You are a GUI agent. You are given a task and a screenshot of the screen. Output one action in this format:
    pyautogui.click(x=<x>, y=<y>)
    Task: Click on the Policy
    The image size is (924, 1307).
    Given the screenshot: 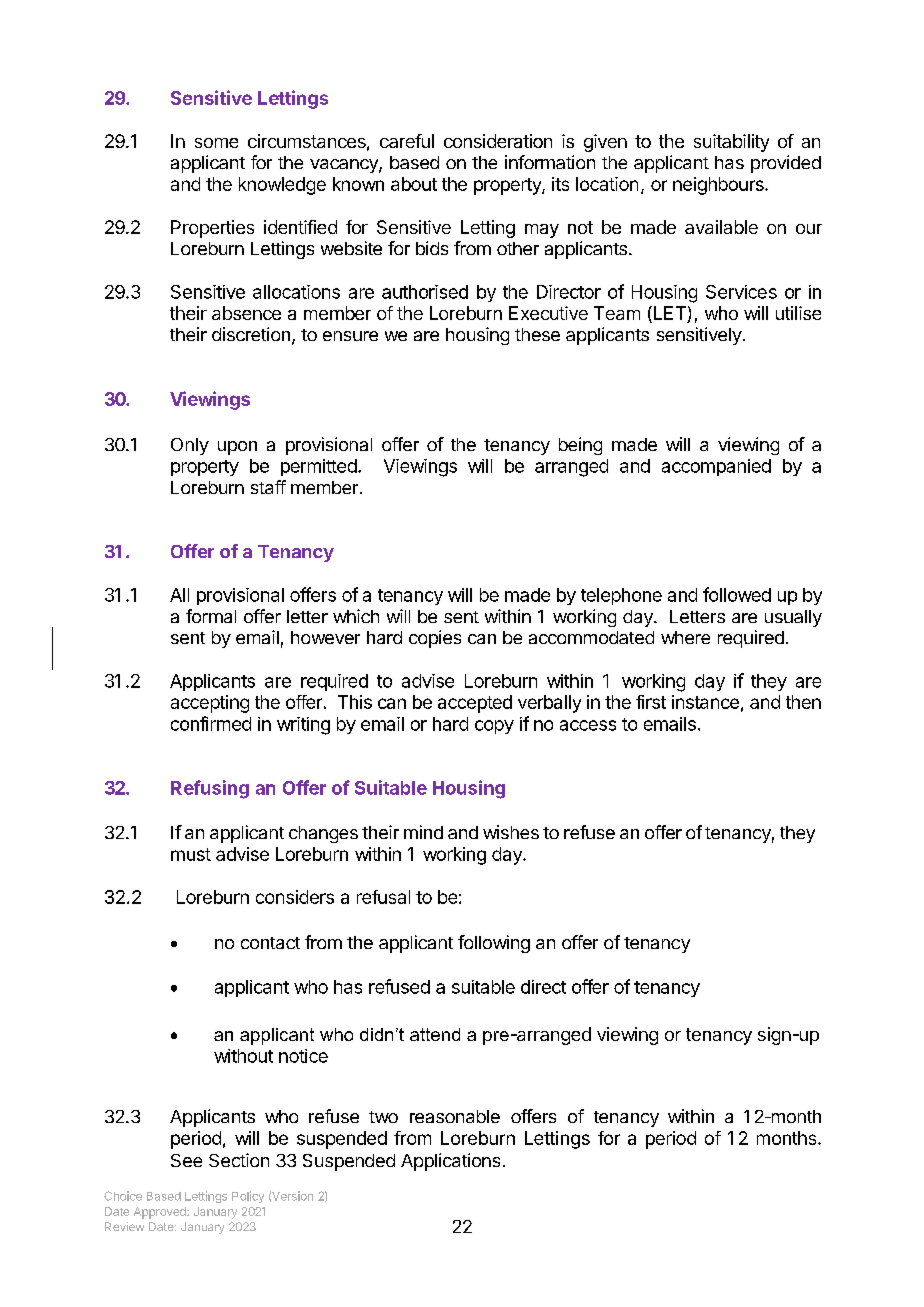 What is the action you would take?
    pyautogui.click(x=248, y=1197)
